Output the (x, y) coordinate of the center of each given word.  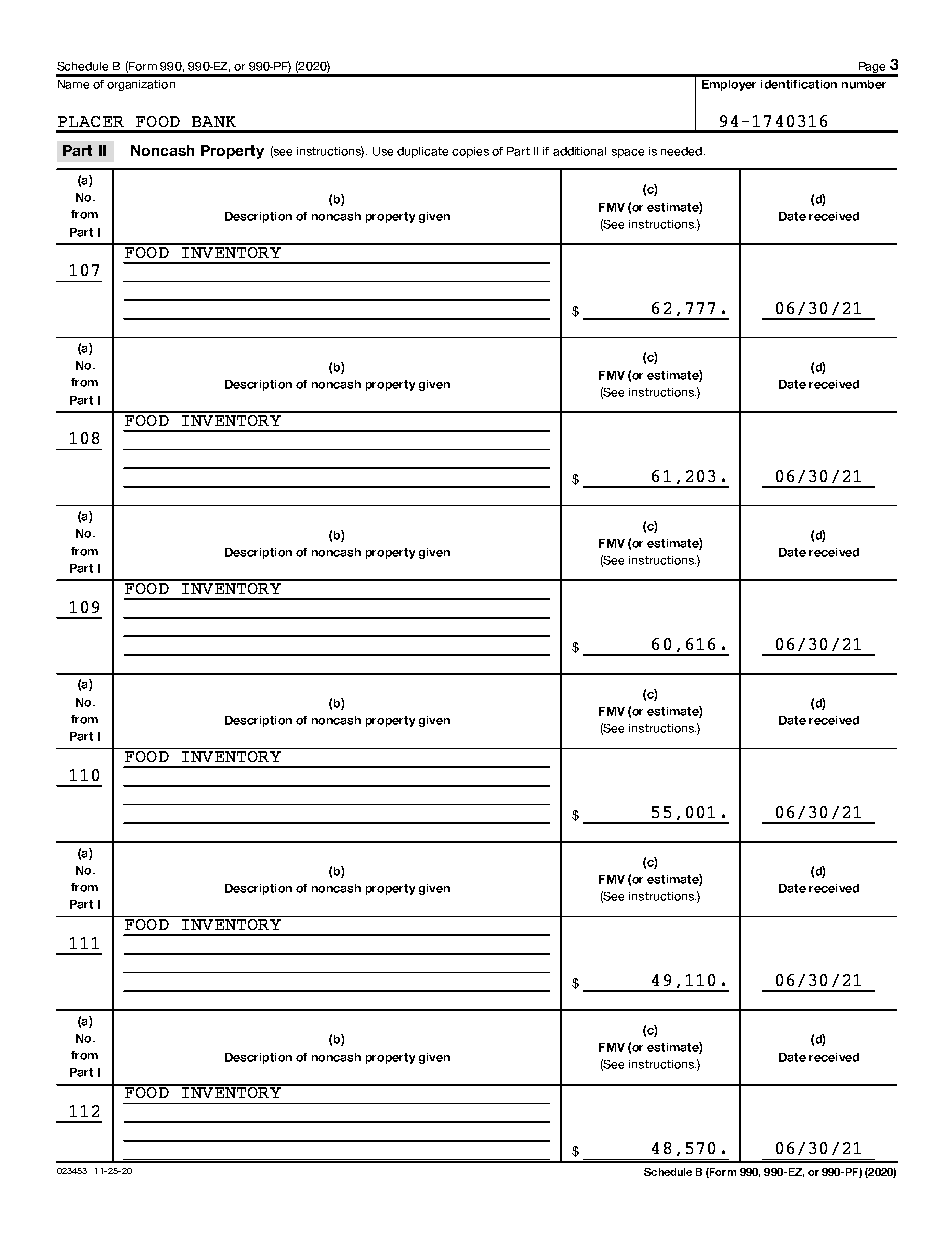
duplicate (422, 152)
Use (383, 151)
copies (470, 152)
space (628, 153)
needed (681, 151)
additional (579, 151)
